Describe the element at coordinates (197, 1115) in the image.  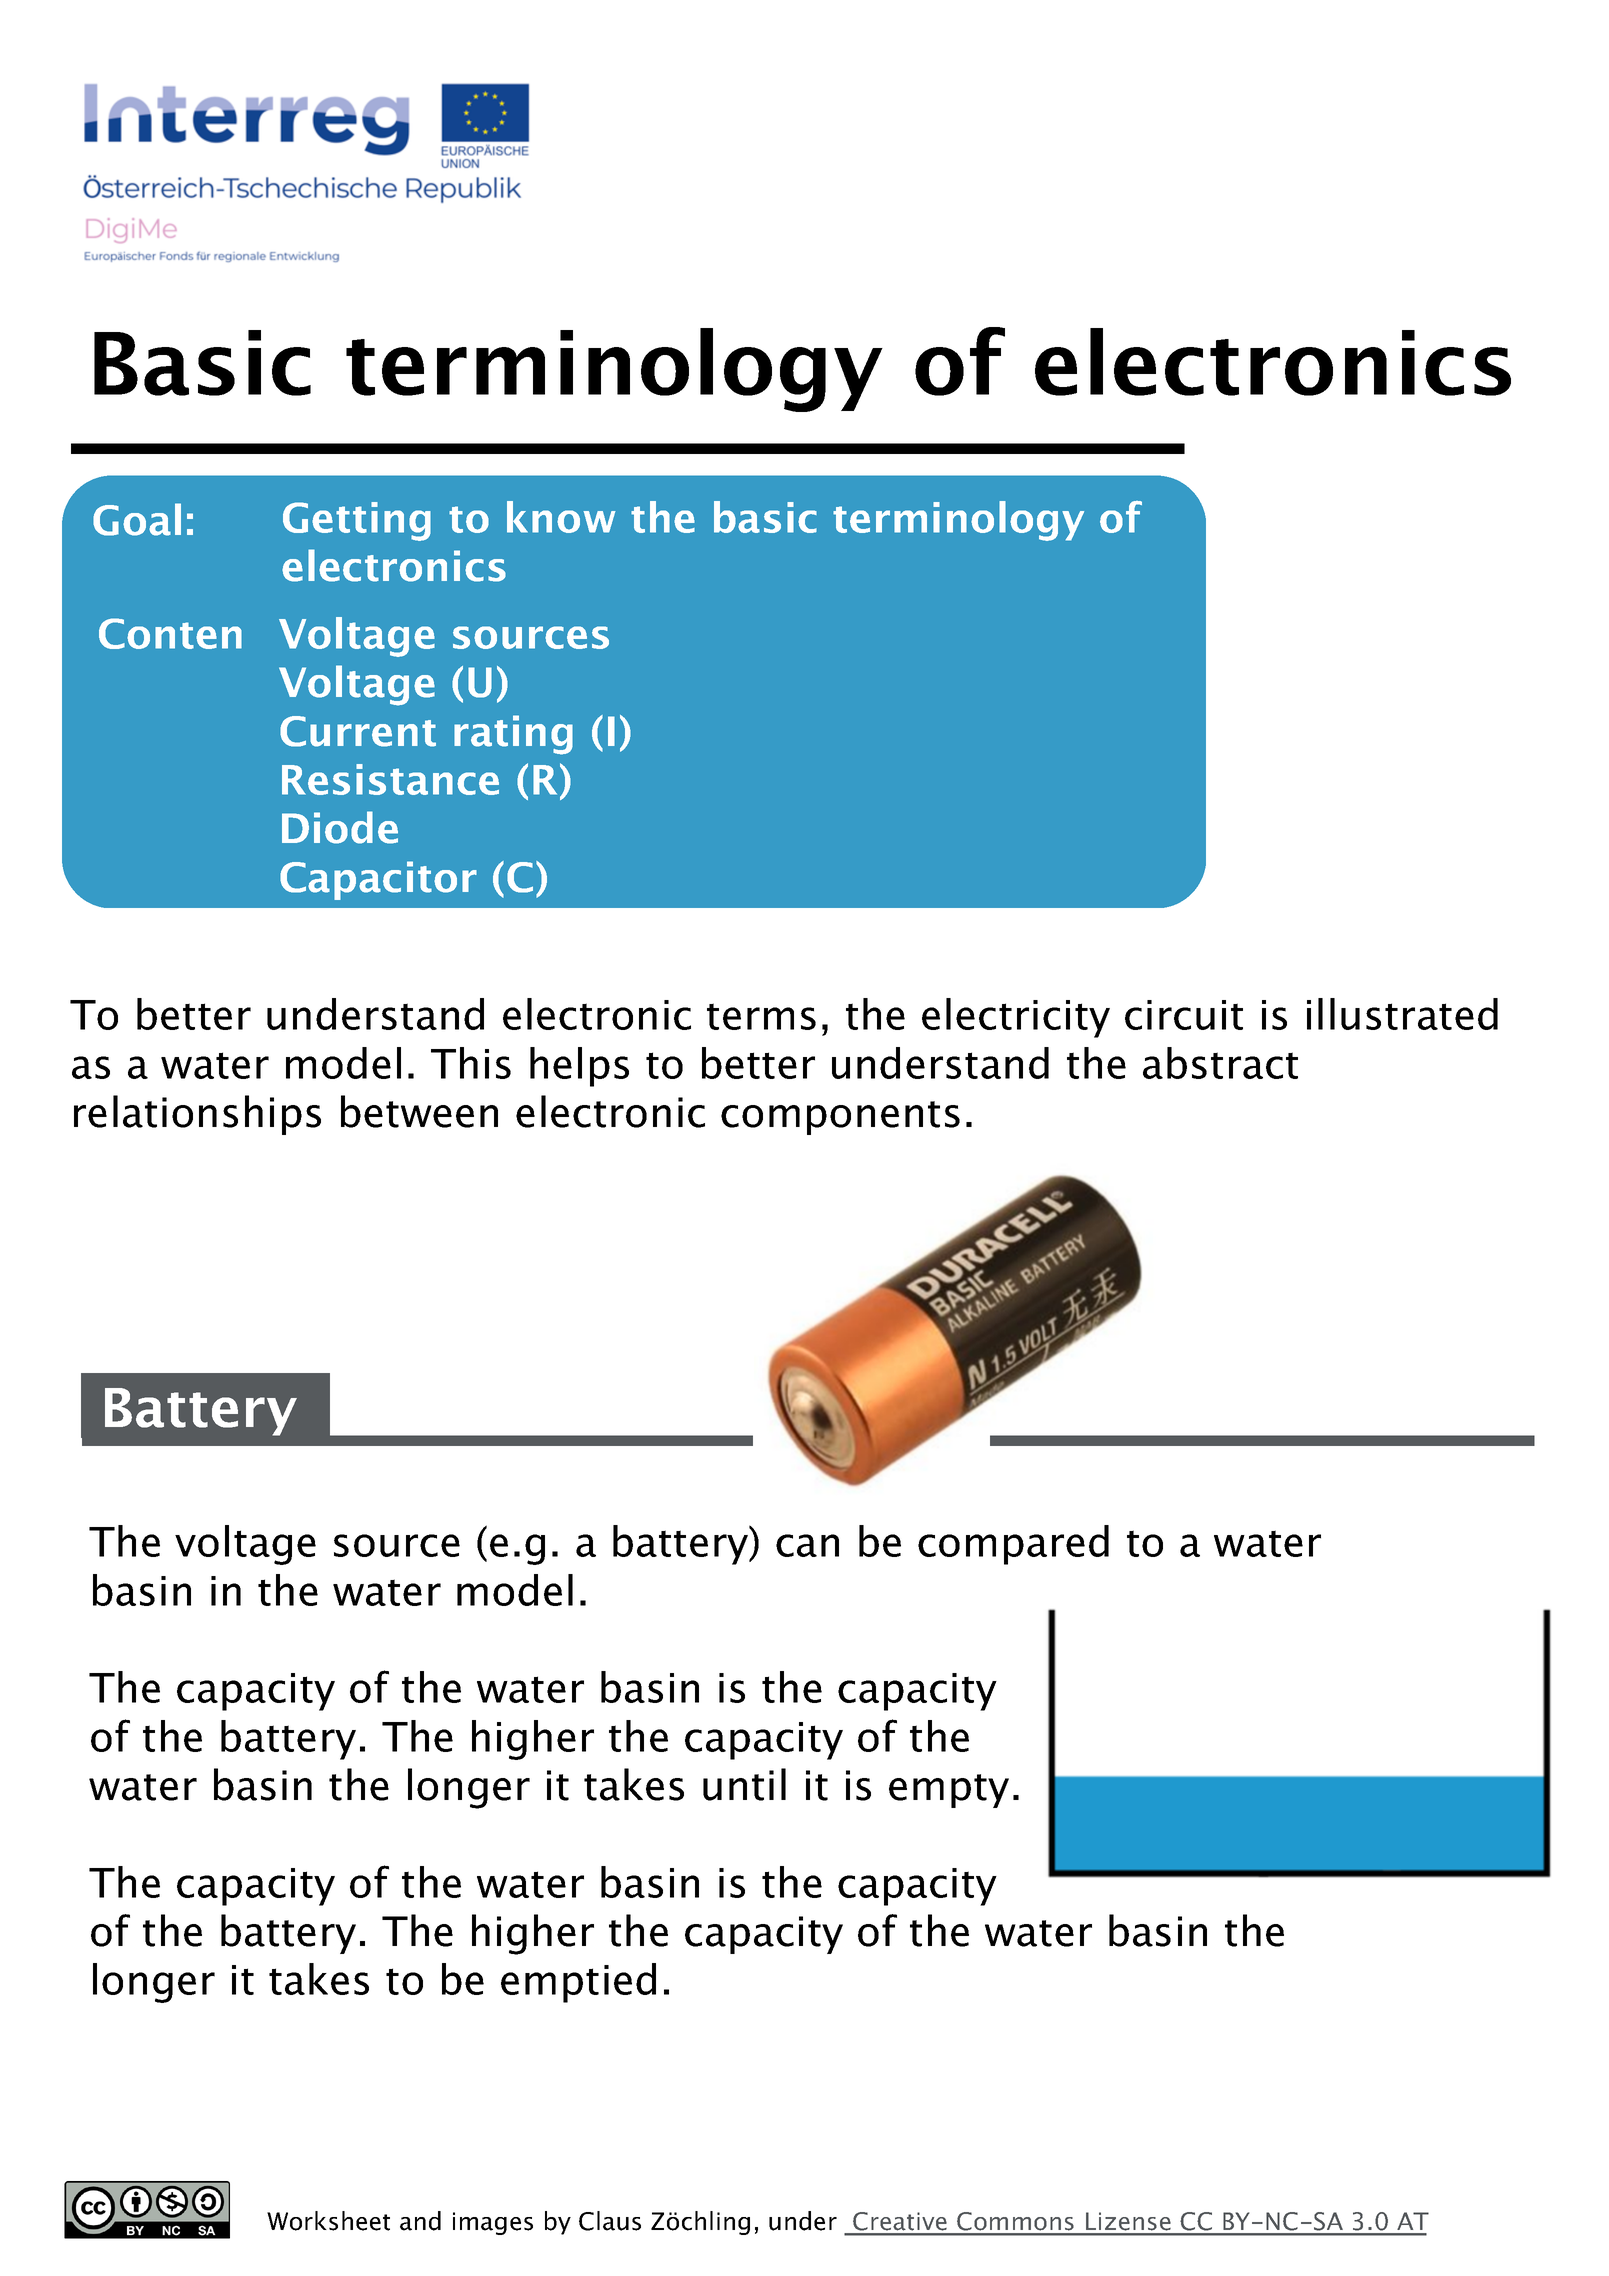
I see `relationships` at that location.
